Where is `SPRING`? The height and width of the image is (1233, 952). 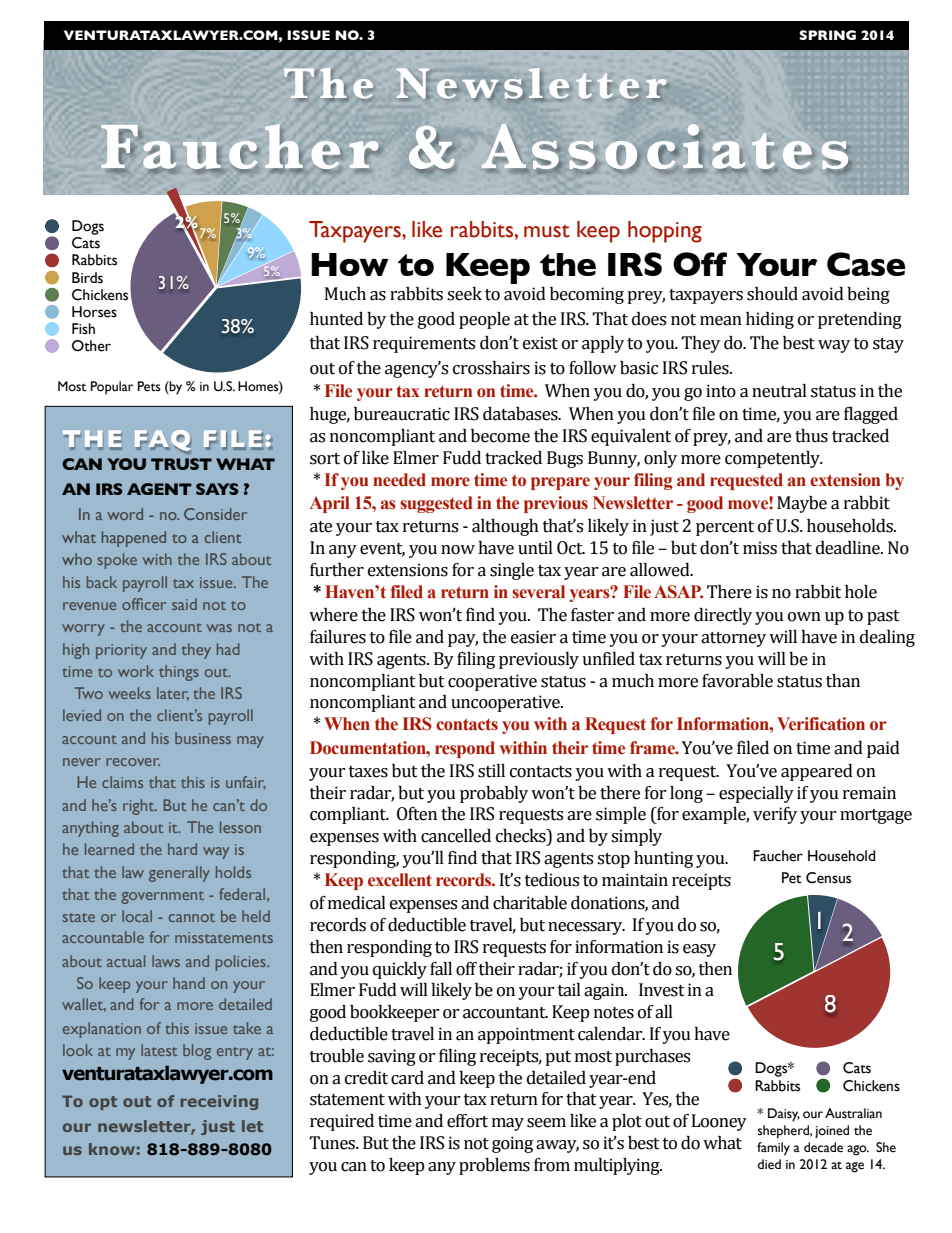
SPRING is located at coordinates (827, 35).
